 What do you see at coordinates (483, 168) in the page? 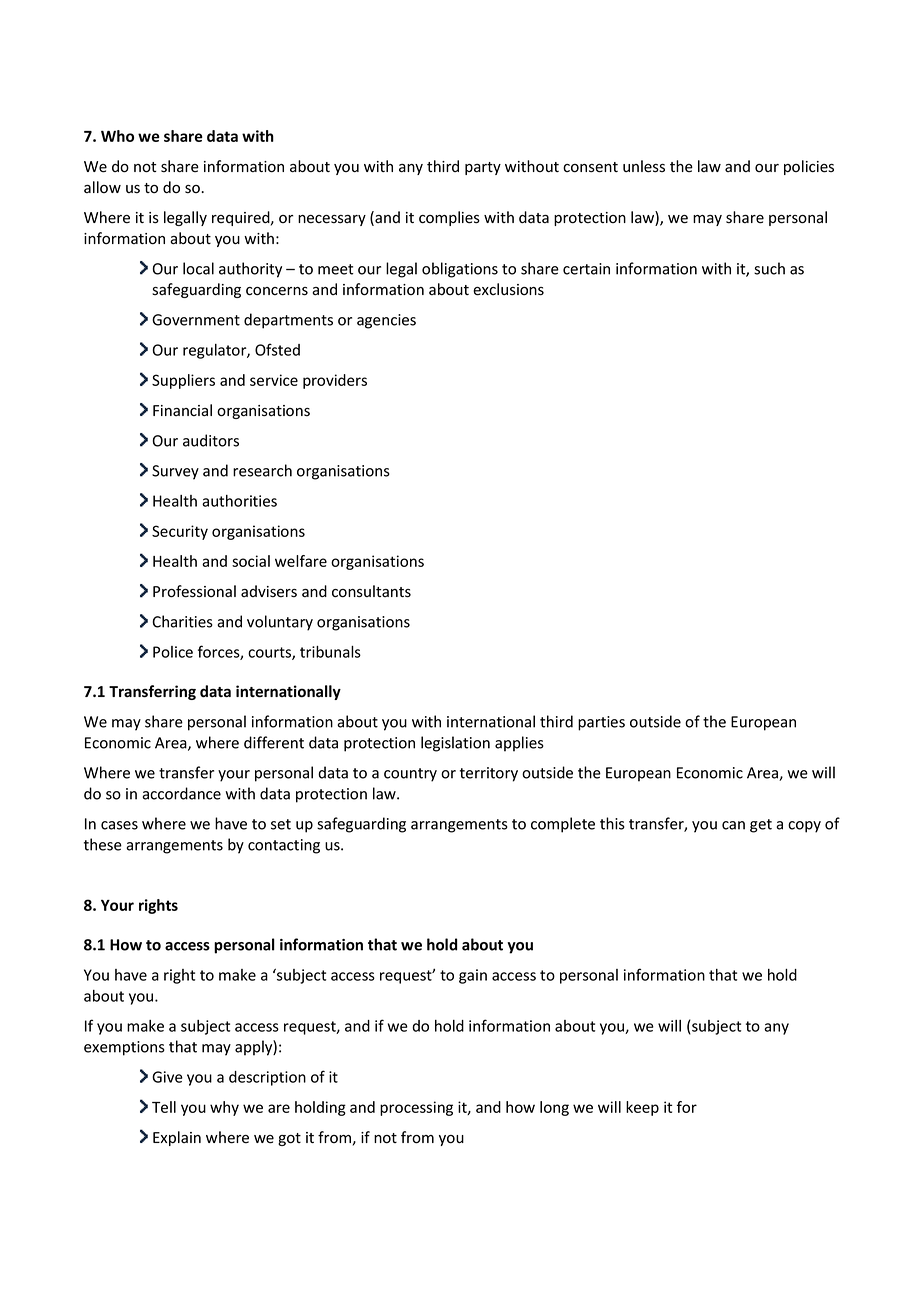
I see `party` at bounding box center [483, 168].
